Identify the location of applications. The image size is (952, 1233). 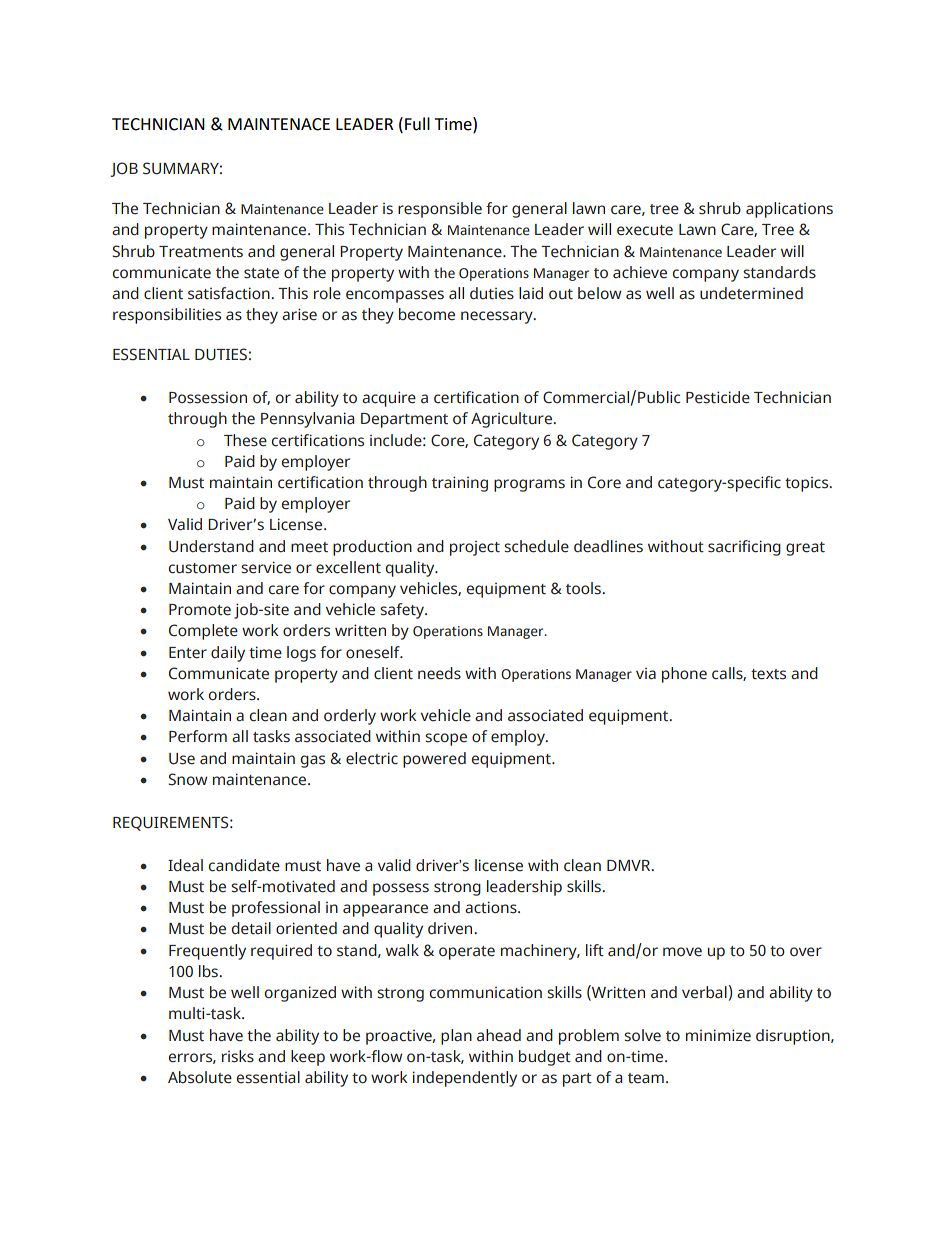
(789, 210).
